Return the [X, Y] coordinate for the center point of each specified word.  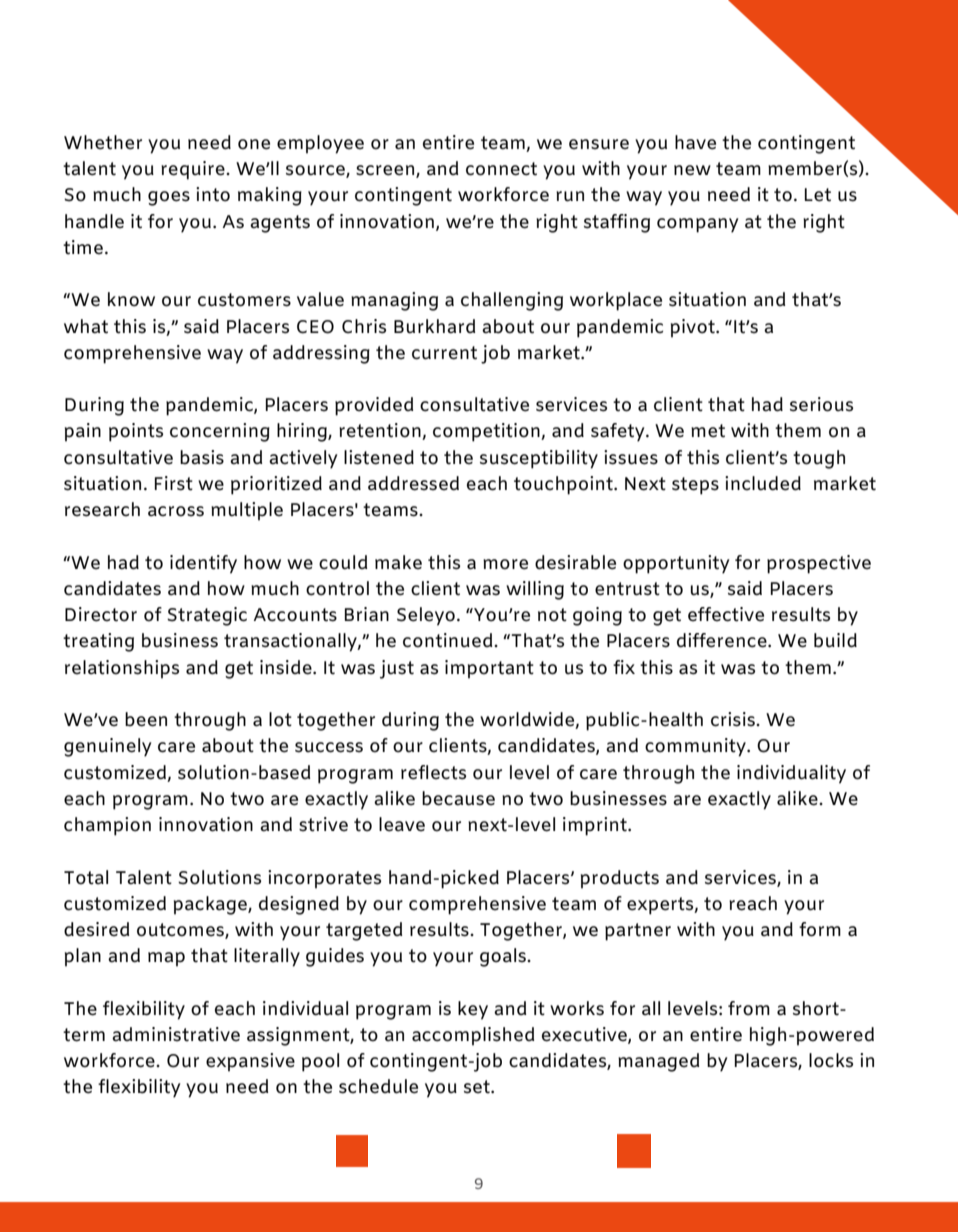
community [696, 747]
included [763, 483]
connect [501, 169]
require [194, 170]
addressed [413, 483]
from [749, 1008]
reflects [433, 772]
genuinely [107, 747]
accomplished [473, 1036]
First [174, 483]
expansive [250, 1062]
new [692, 170]
